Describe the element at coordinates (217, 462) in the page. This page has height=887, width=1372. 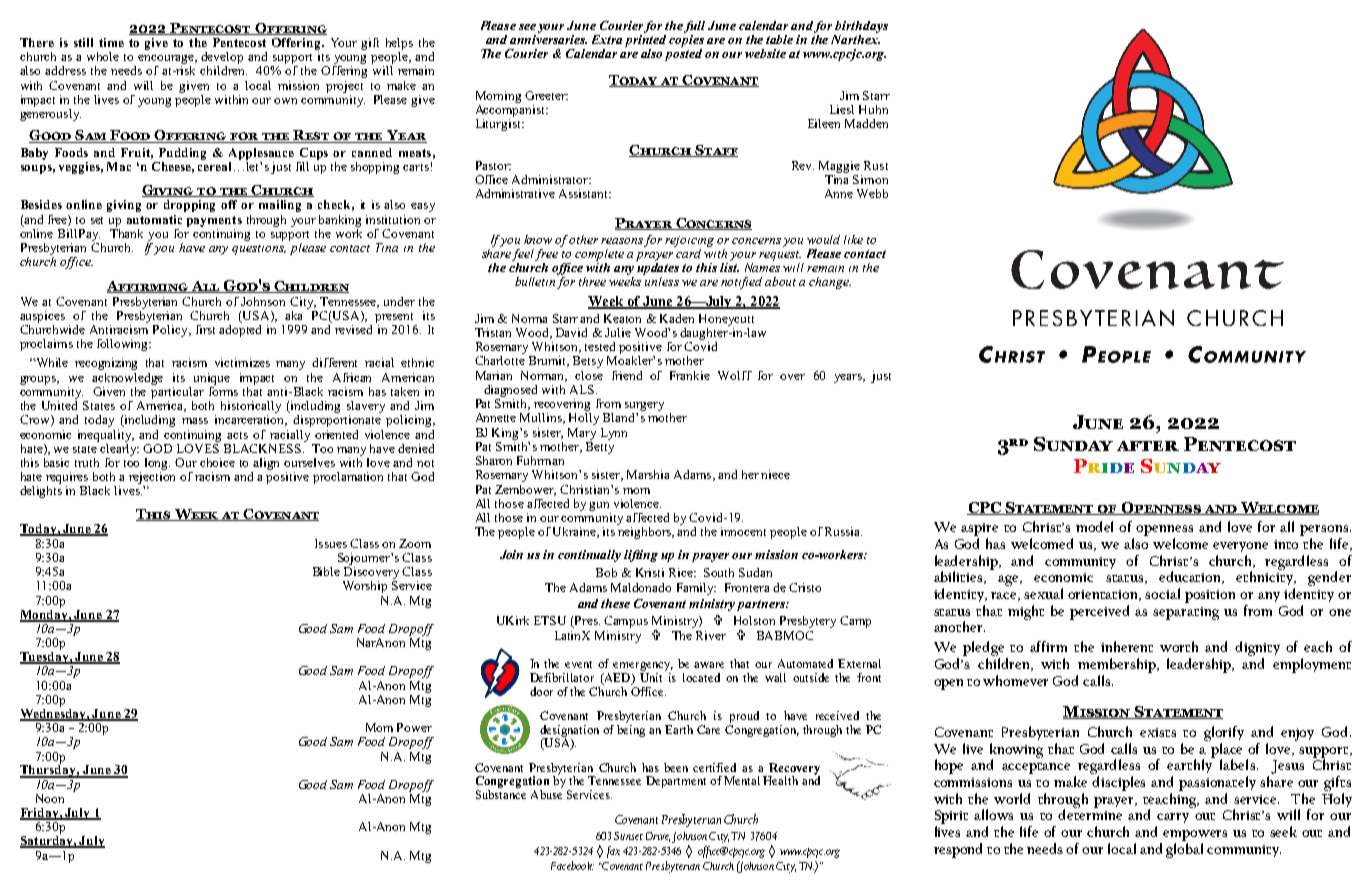
I see `choice` at that location.
